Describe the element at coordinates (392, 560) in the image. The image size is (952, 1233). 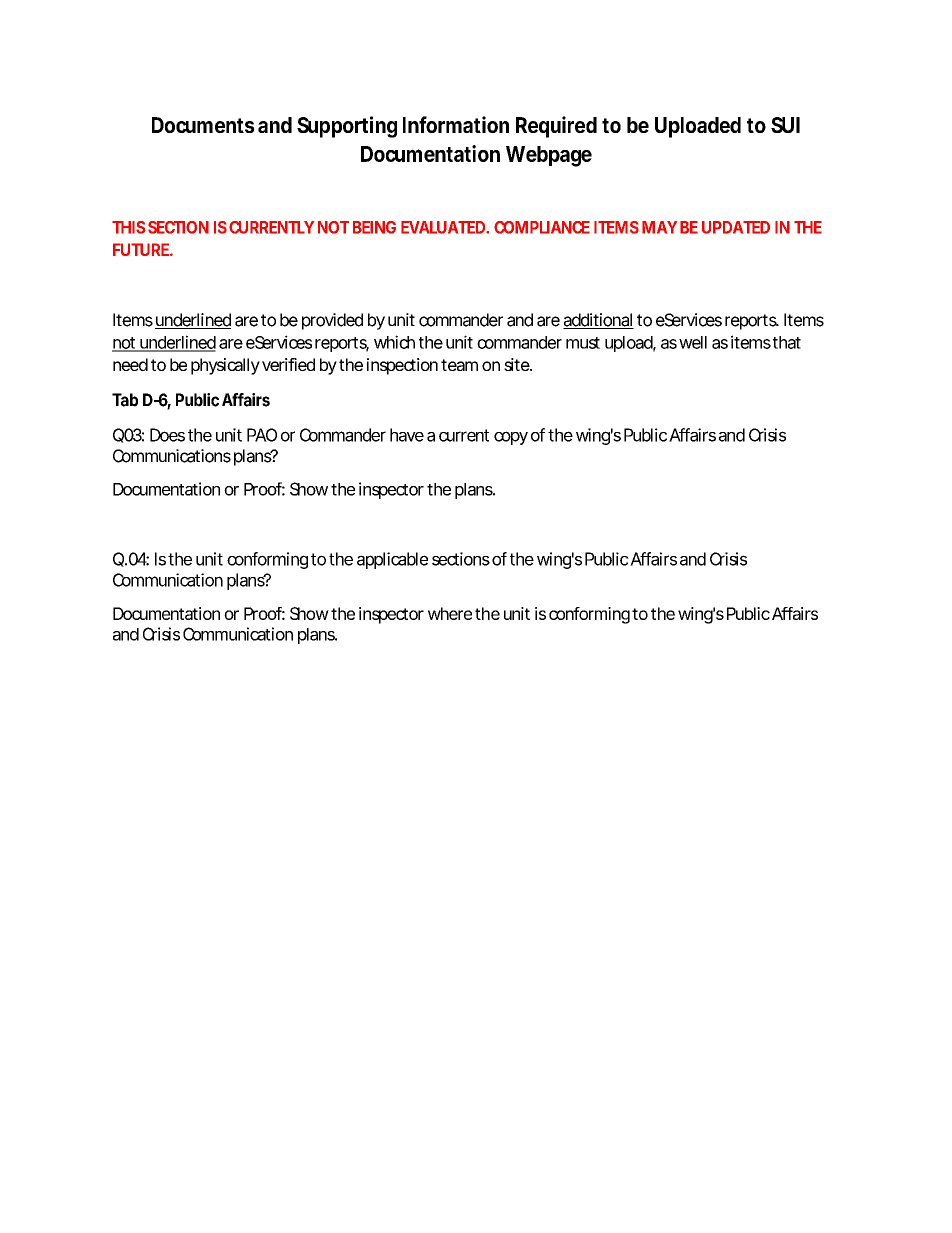
I see `applicable` at that location.
